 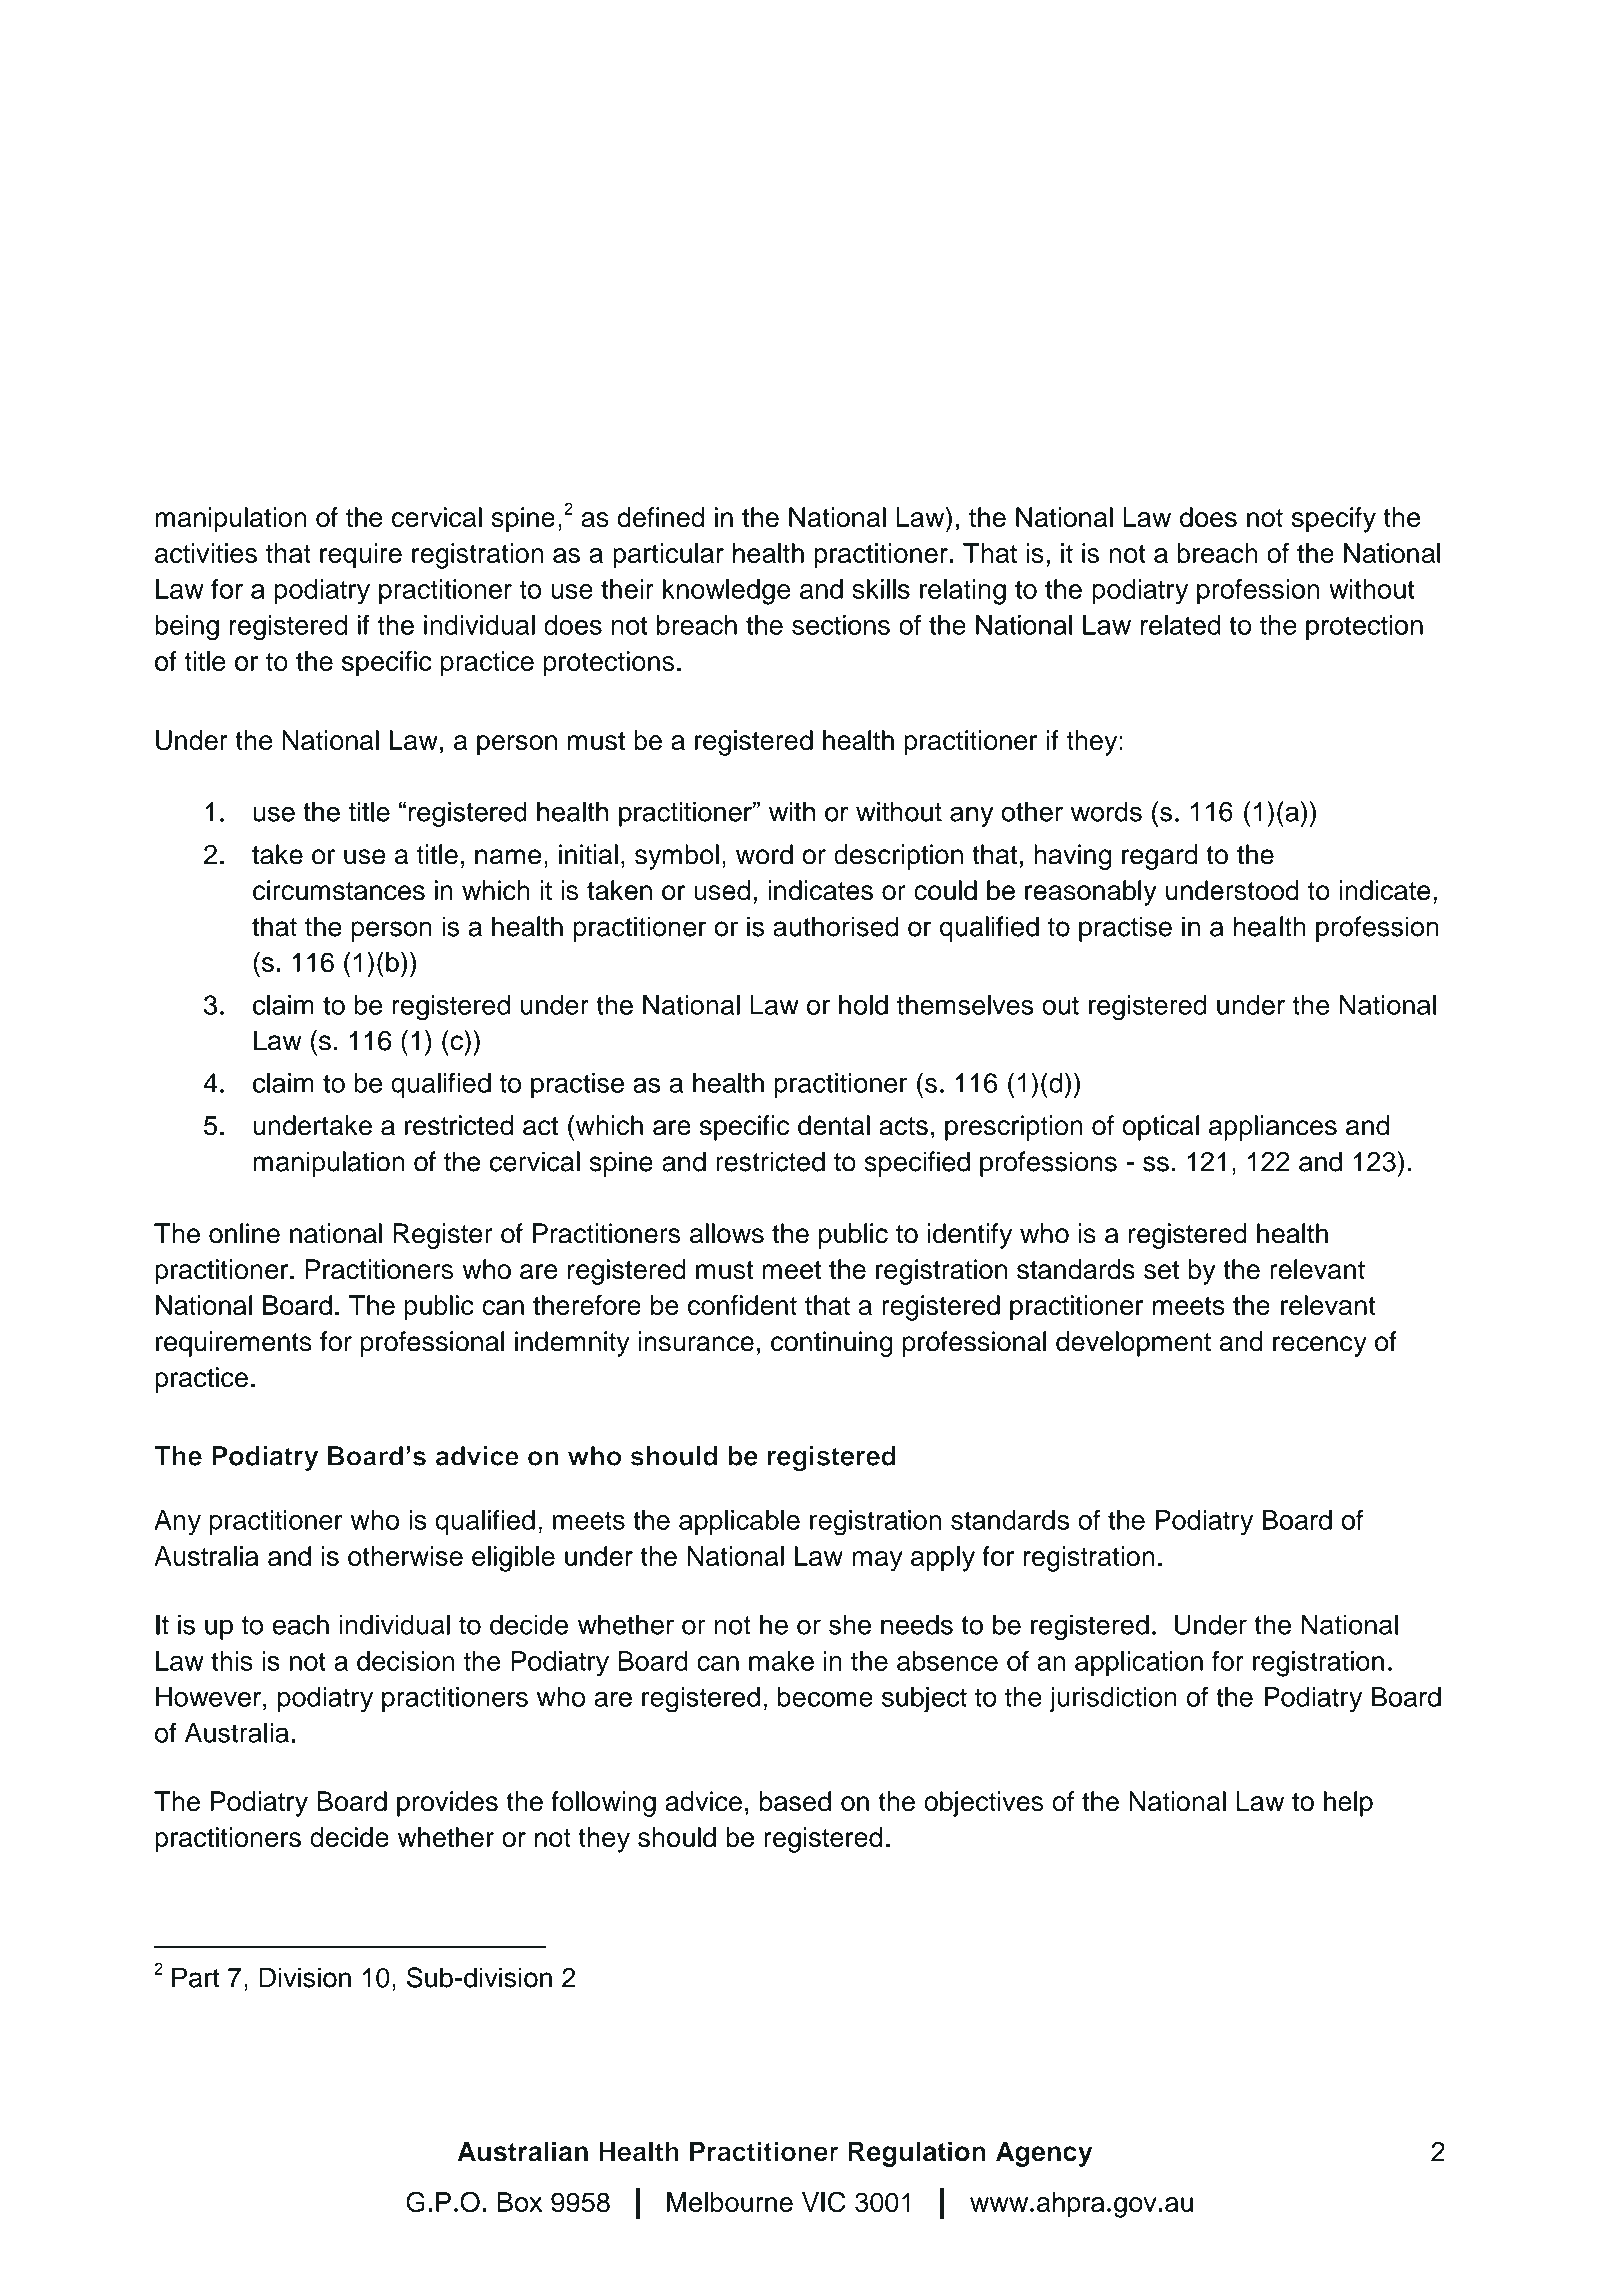 I want to click on online, so click(x=244, y=1233).
